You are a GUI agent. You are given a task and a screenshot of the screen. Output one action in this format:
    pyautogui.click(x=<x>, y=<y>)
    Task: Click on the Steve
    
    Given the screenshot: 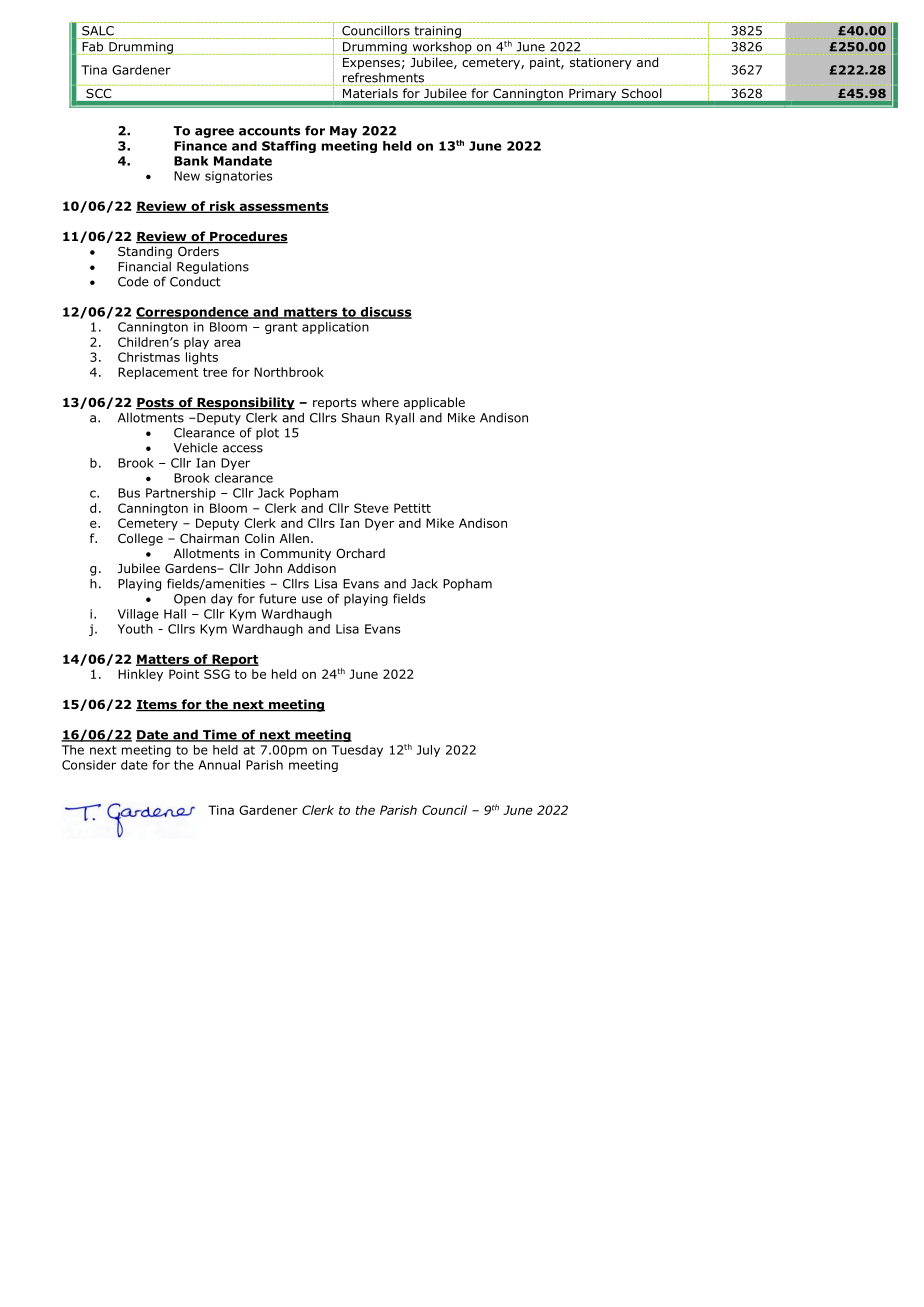 What is the action you would take?
    pyautogui.click(x=371, y=508)
